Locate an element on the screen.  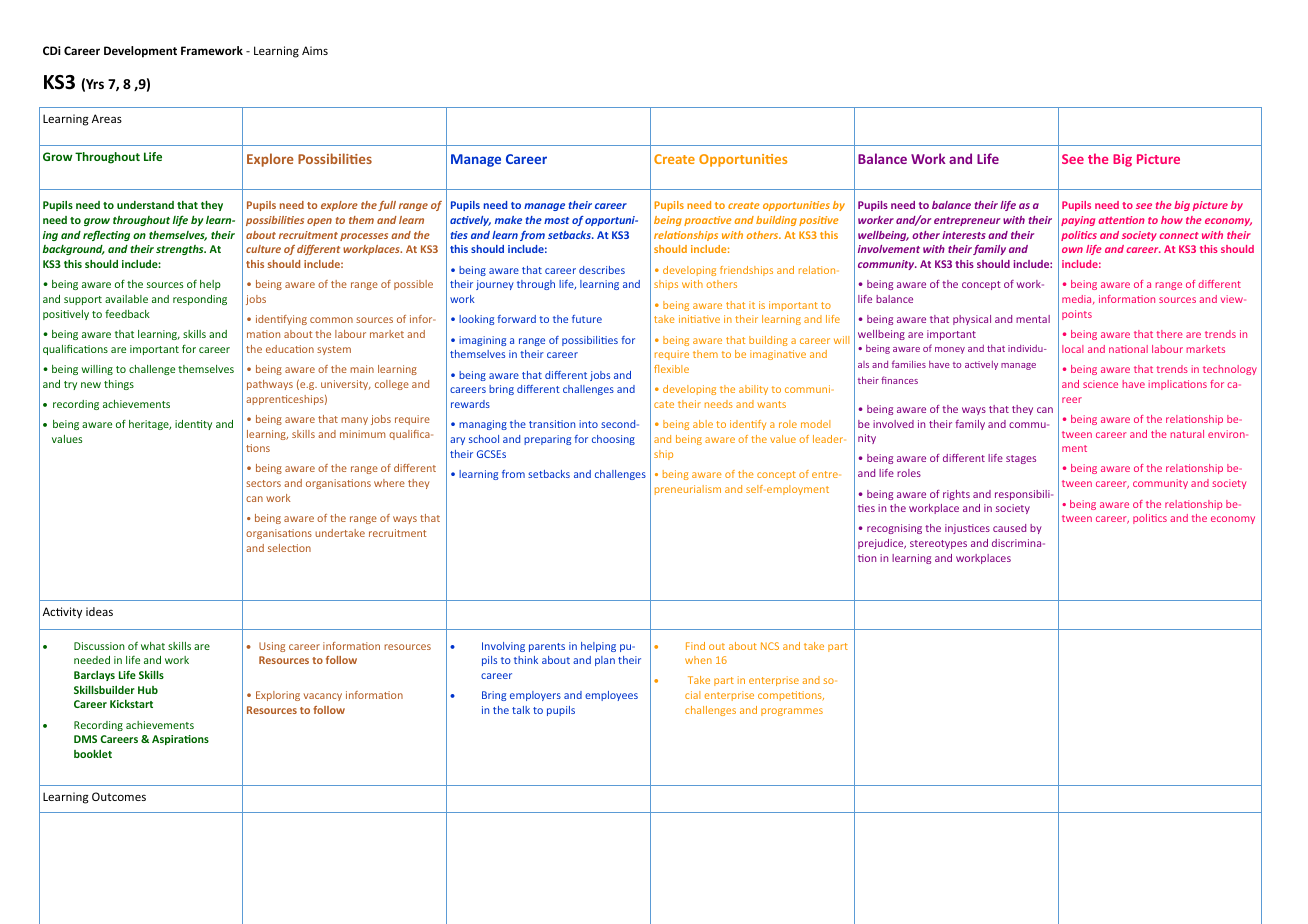
stereotypes is located at coordinates (938, 544).
